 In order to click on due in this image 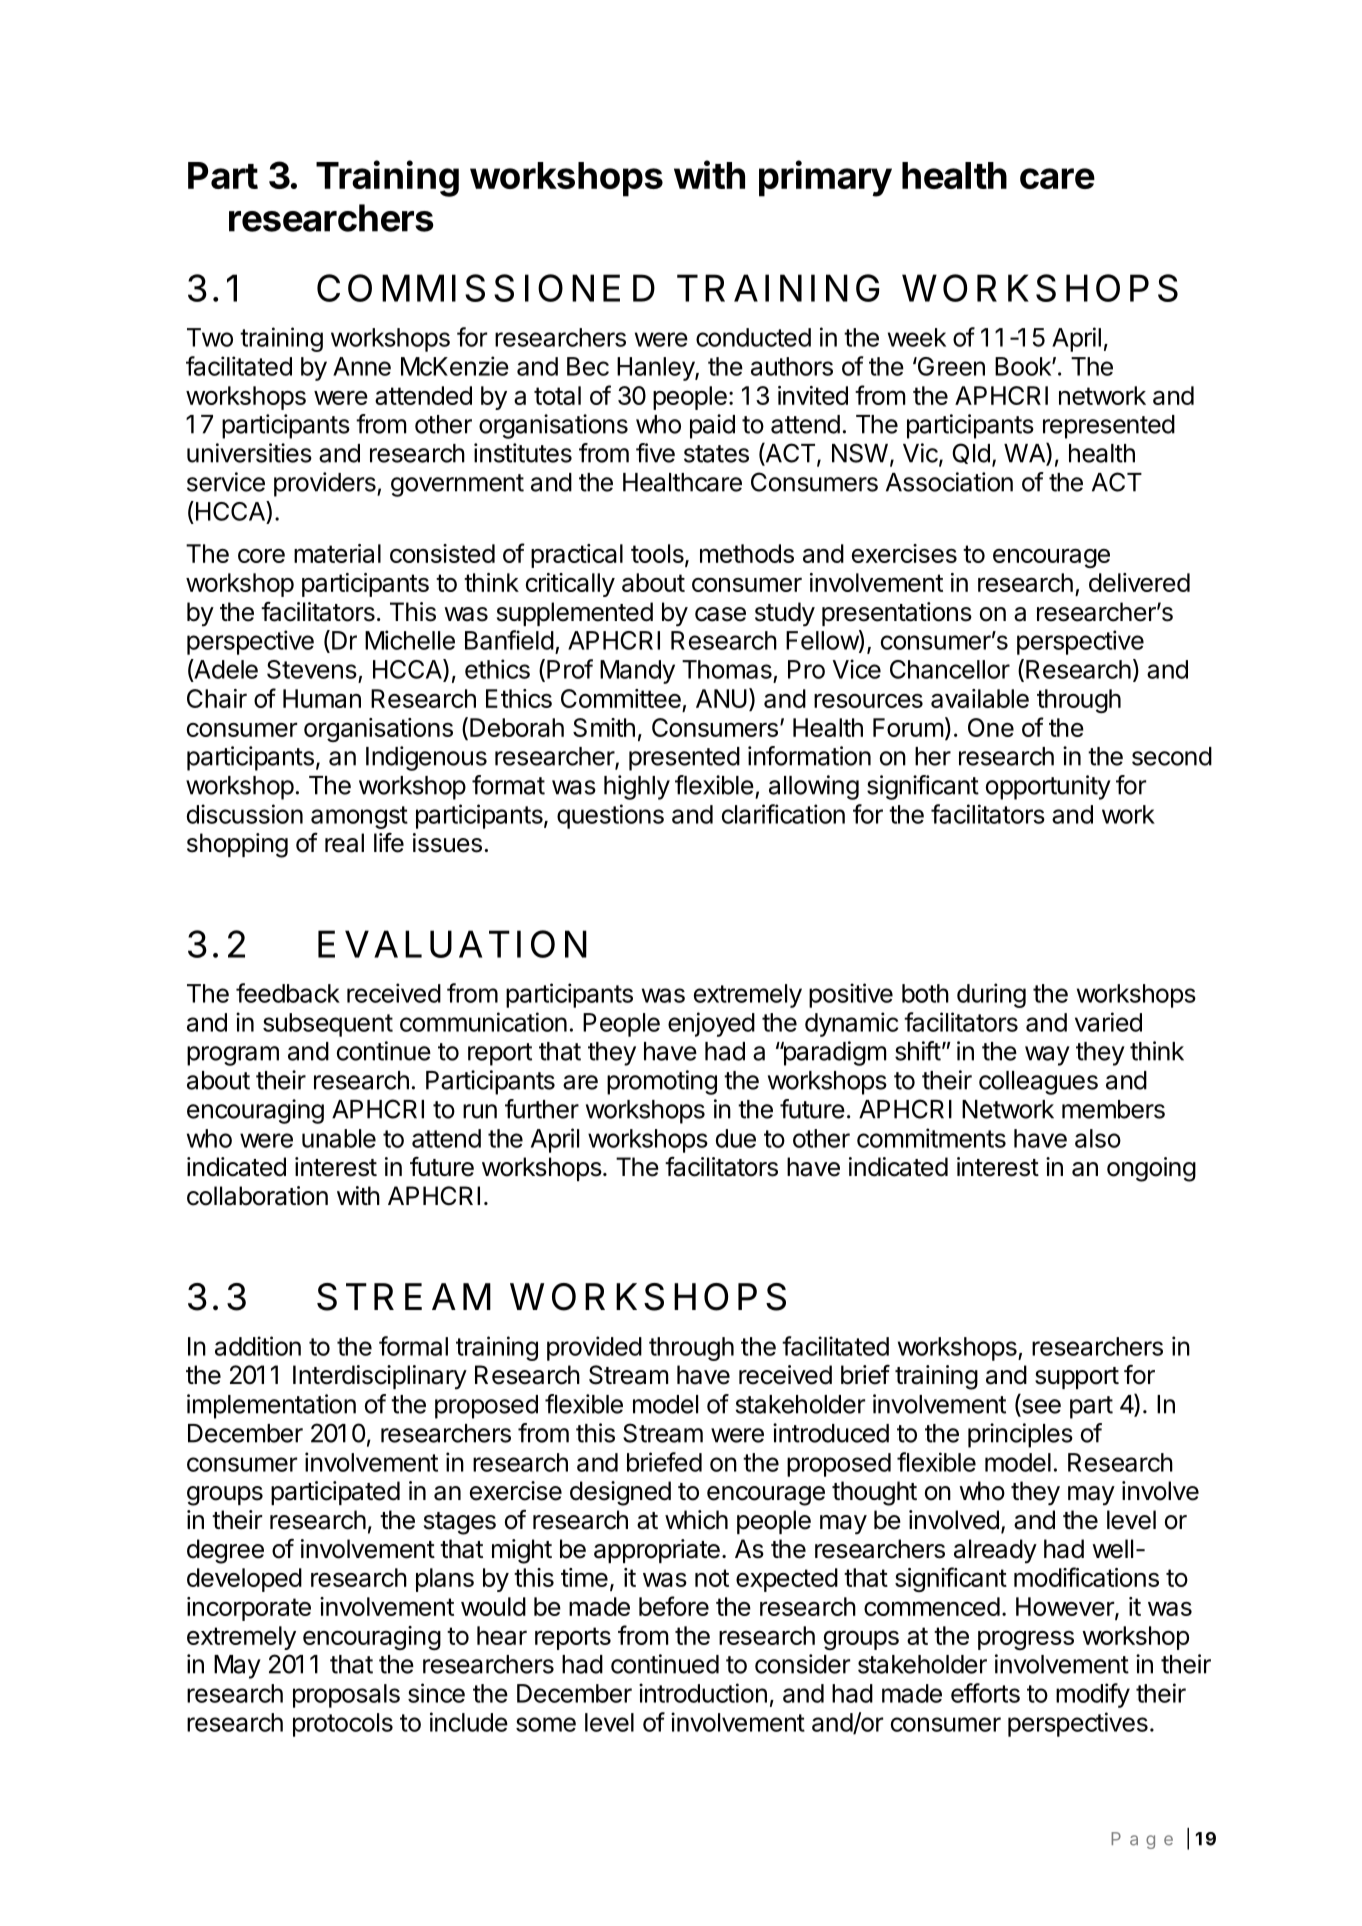, I will do `click(736, 1138)`.
